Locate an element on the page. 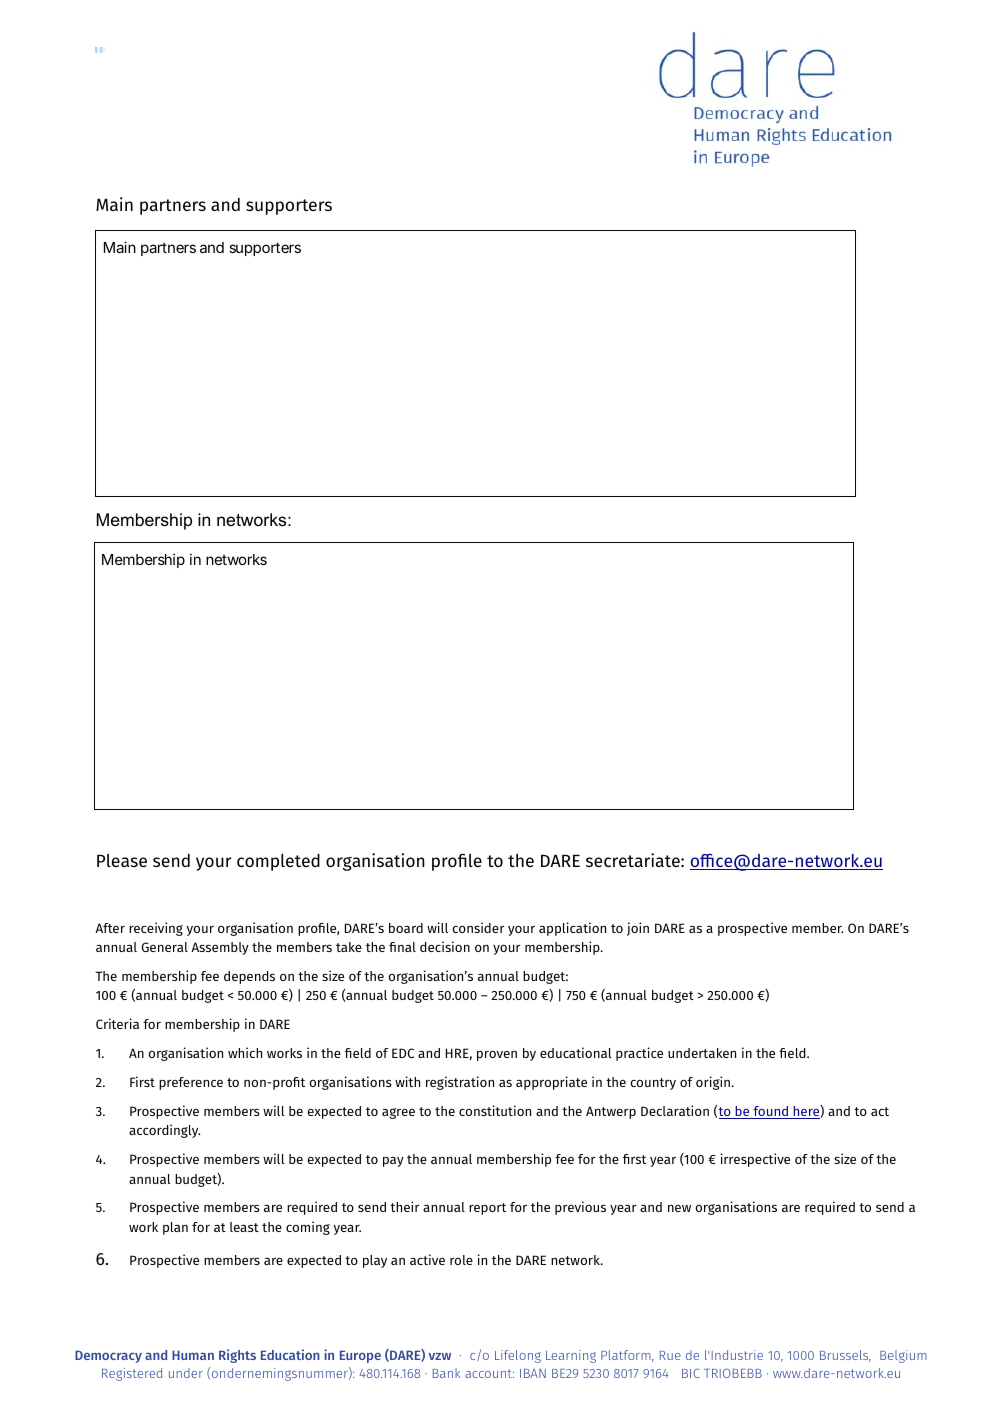 This page has height=1417, width=1002. completed is located at coordinates (278, 862).
